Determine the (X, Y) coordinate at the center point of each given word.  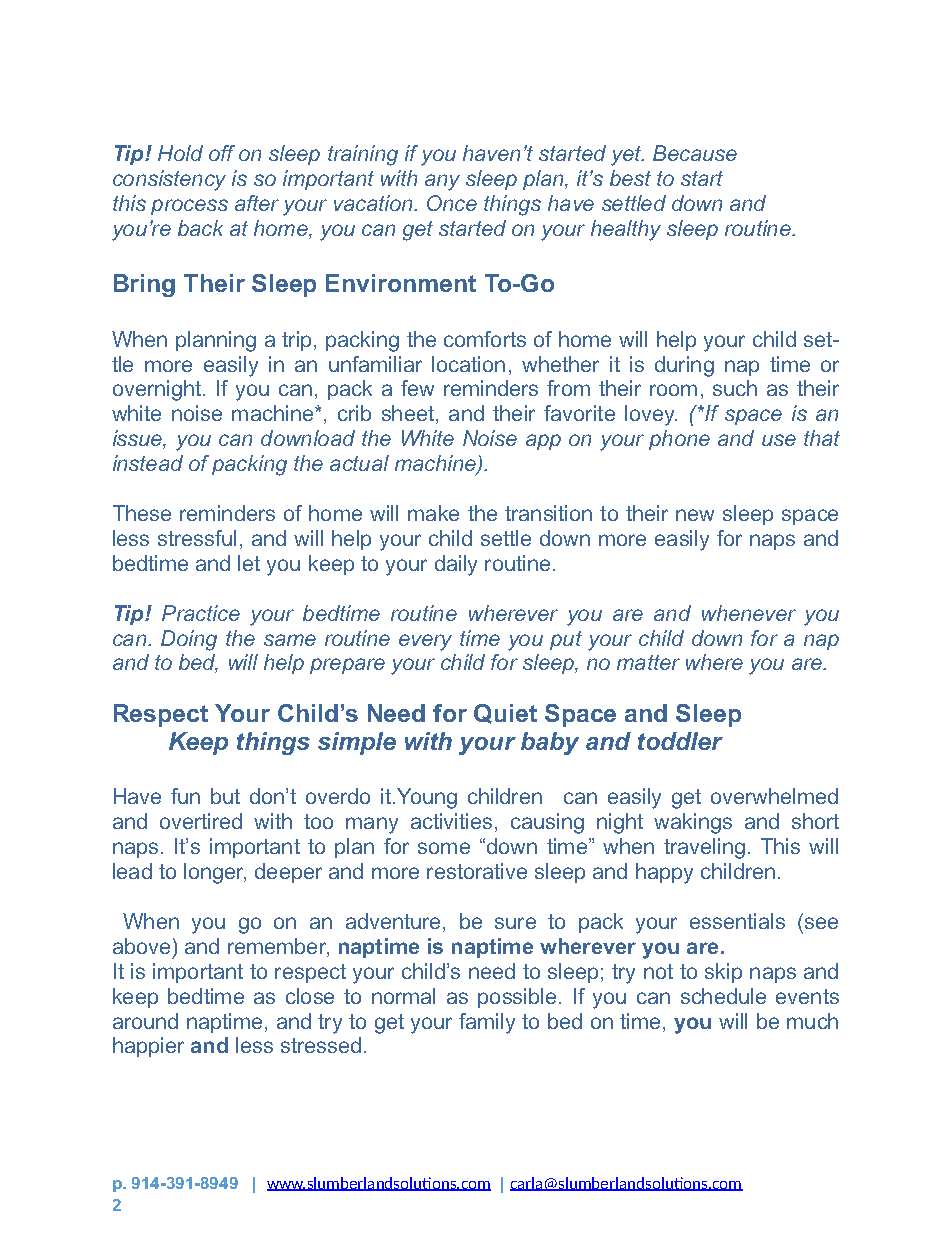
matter (648, 662)
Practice (201, 613)
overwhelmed (774, 796)
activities (451, 821)
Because (695, 153)
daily (456, 565)
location (468, 364)
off (222, 153)
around (145, 1021)
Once (452, 203)
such (735, 388)
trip (298, 341)
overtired (201, 821)
